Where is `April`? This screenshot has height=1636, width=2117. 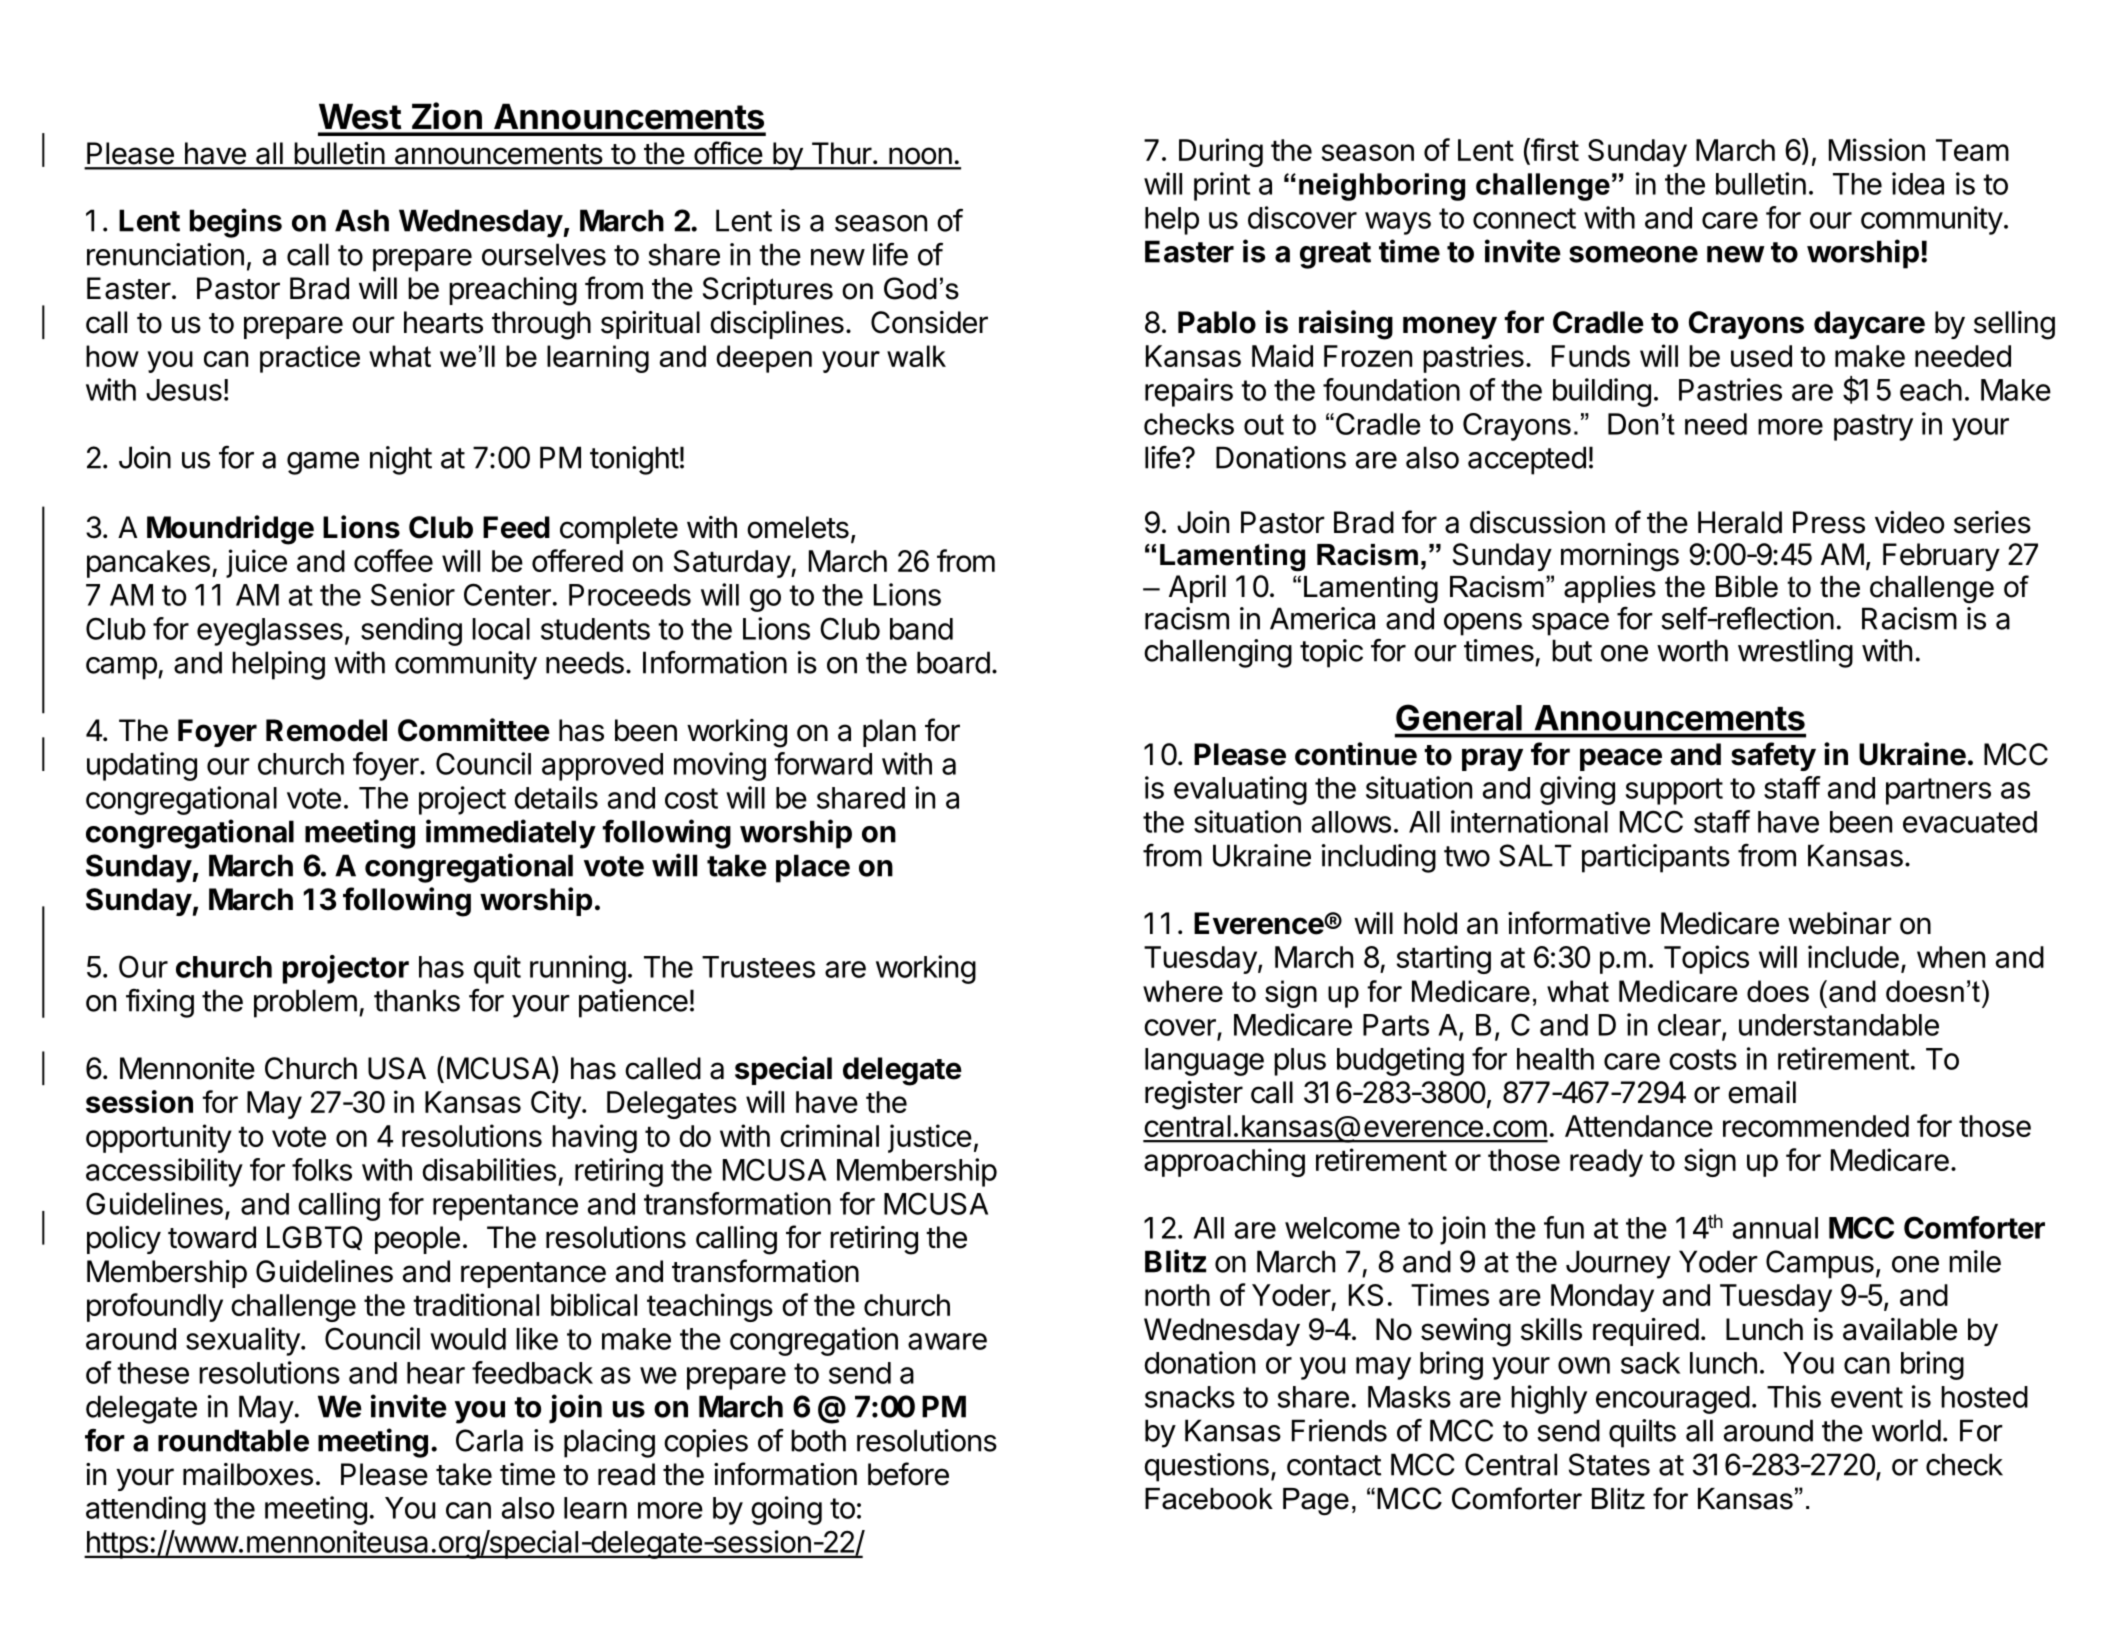 April is located at coordinates (1197, 589).
